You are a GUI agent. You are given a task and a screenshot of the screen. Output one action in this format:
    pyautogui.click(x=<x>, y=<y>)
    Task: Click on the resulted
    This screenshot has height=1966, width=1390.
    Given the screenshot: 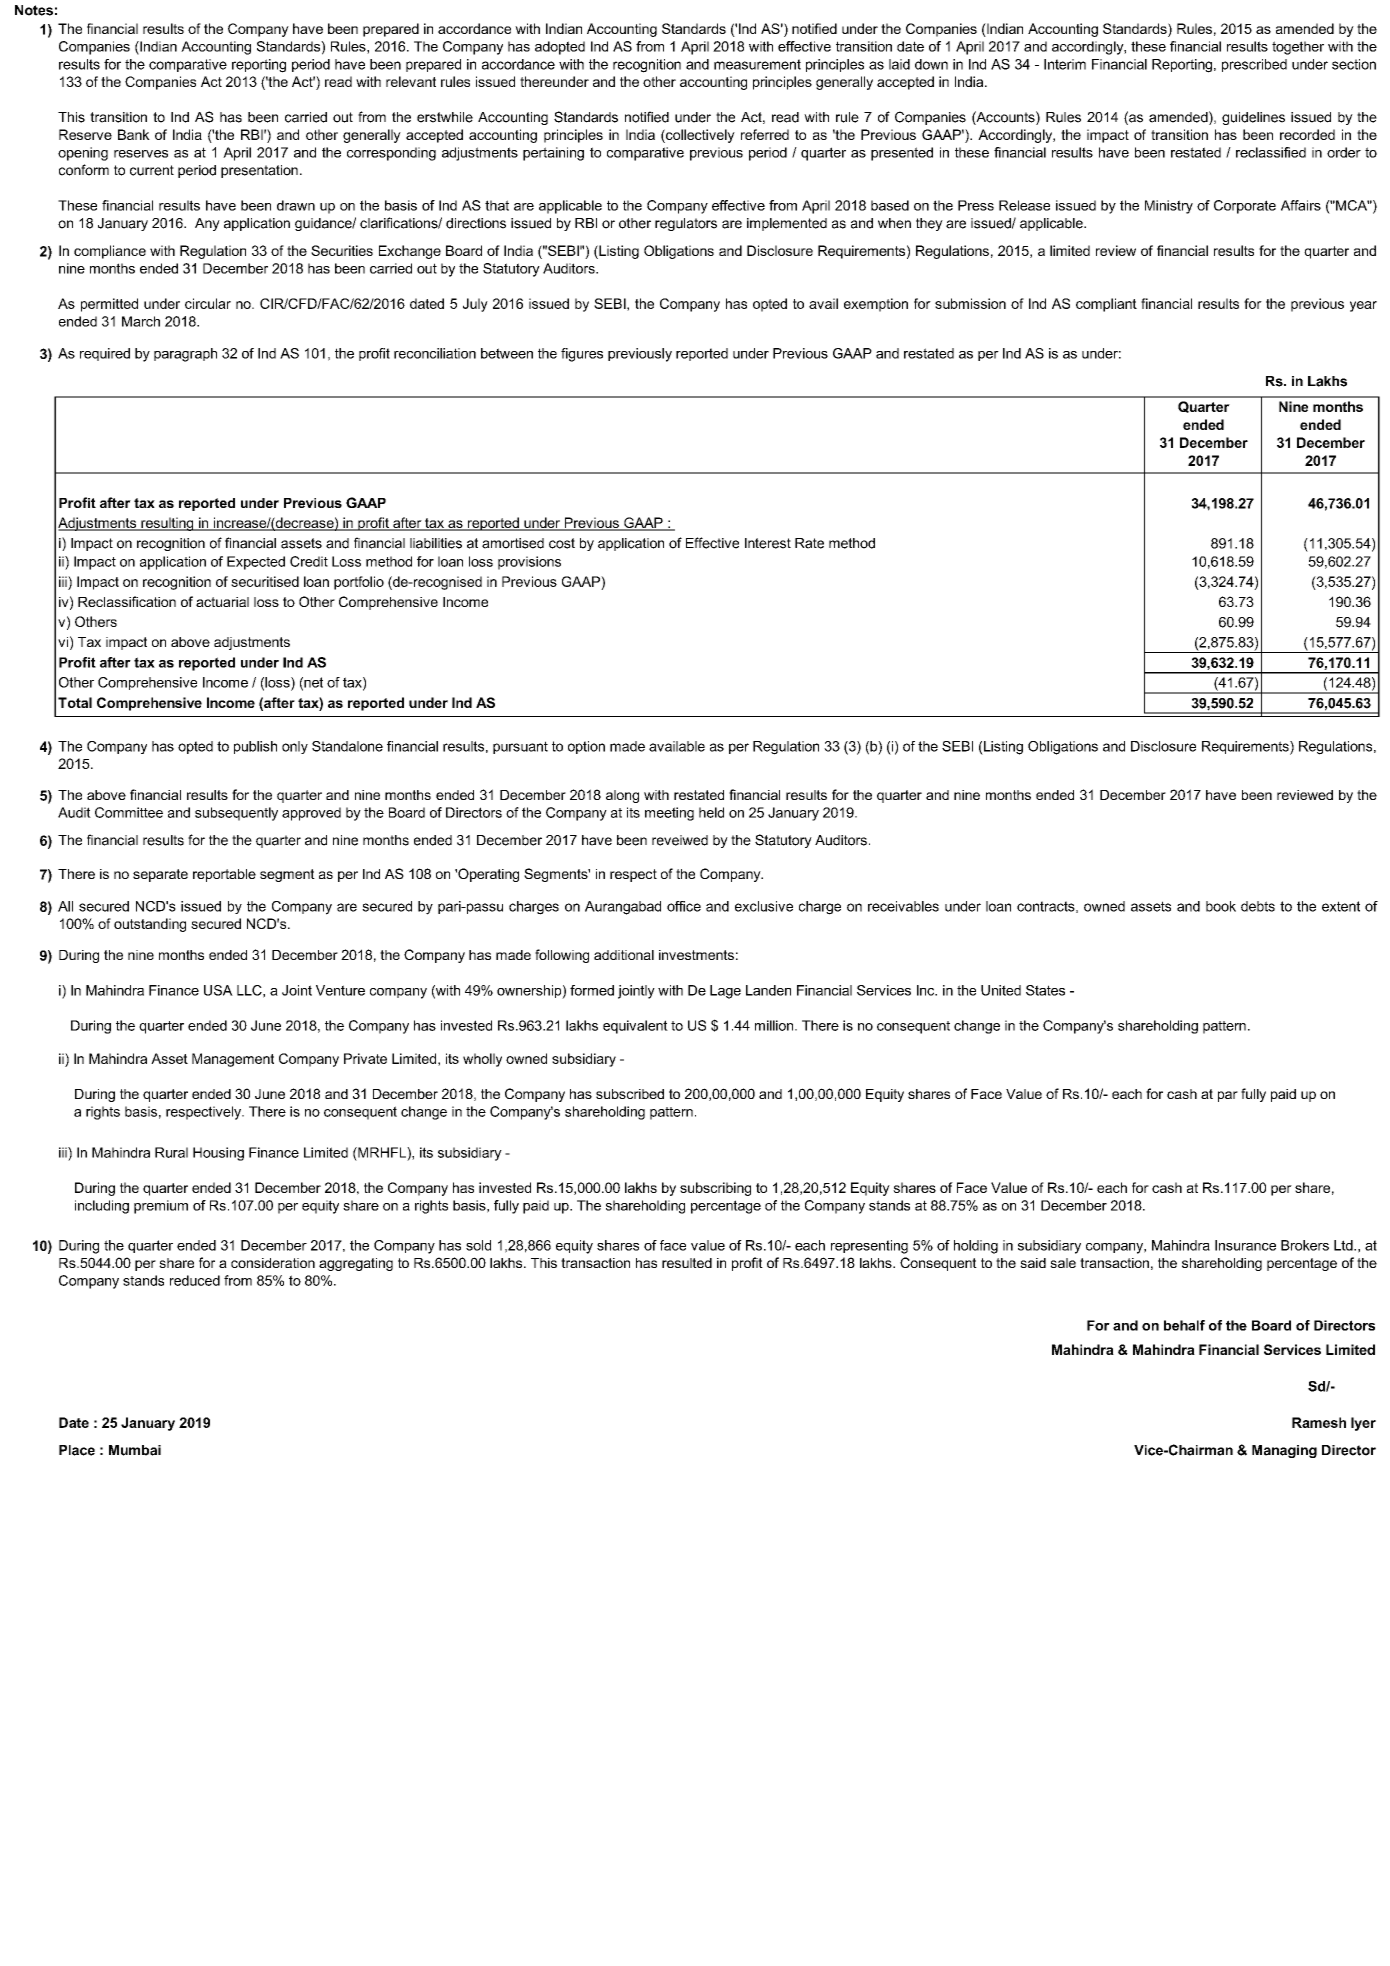 What is the action you would take?
    pyautogui.click(x=687, y=1263)
